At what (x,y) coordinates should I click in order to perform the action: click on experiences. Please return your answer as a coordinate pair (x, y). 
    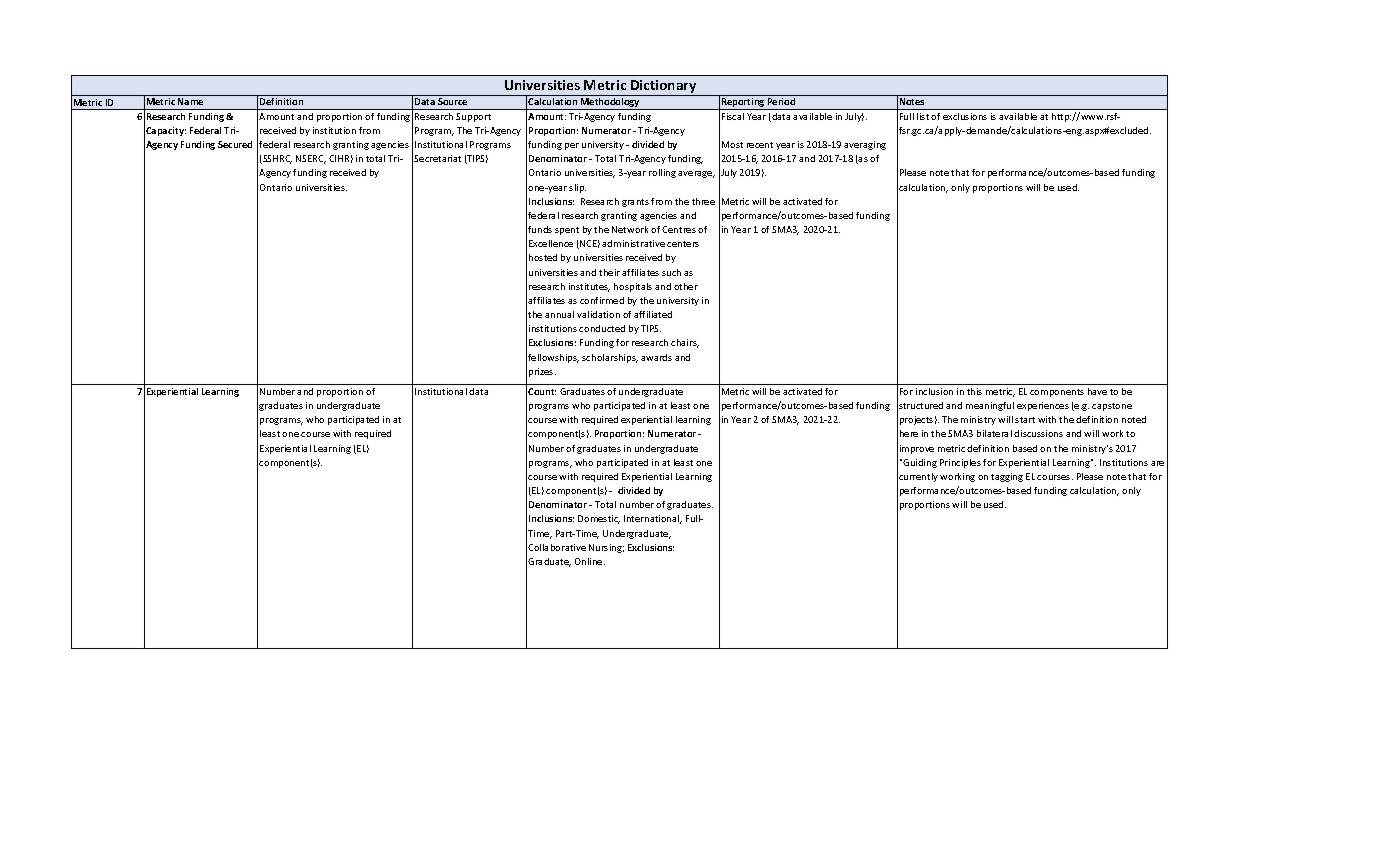
    Looking at the image, I should click on (1043, 406).
